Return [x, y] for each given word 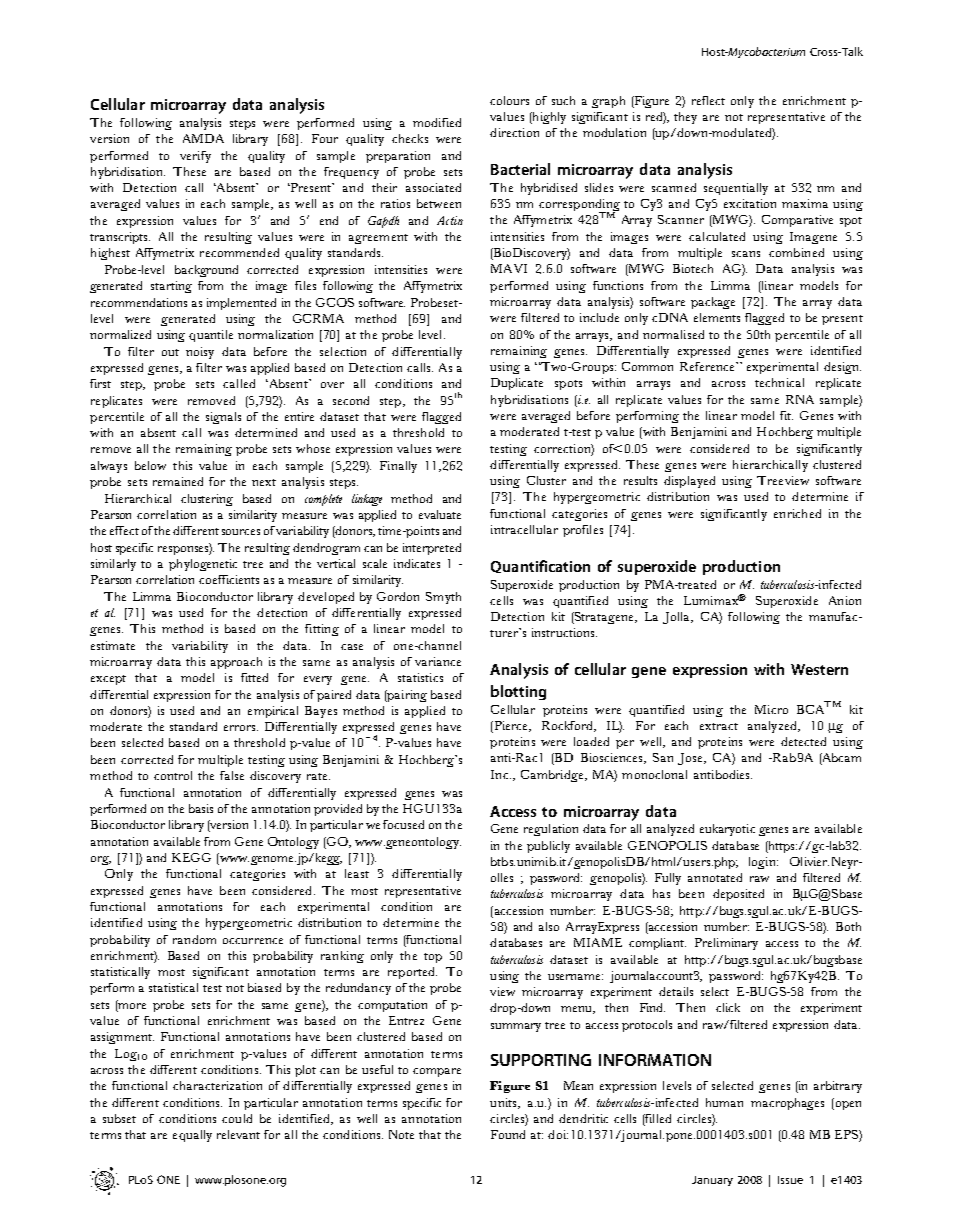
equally [192, 1136]
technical [779, 382]
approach [236, 663]
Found [508, 1134]
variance [438, 661]
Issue [790, 1180]
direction [514, 132]
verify [195, 157]
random [194, 939]
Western [819, 669]
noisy [200, 353]
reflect [708, 100]
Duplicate [517, 384]
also [549, 926]
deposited [738, 895]
